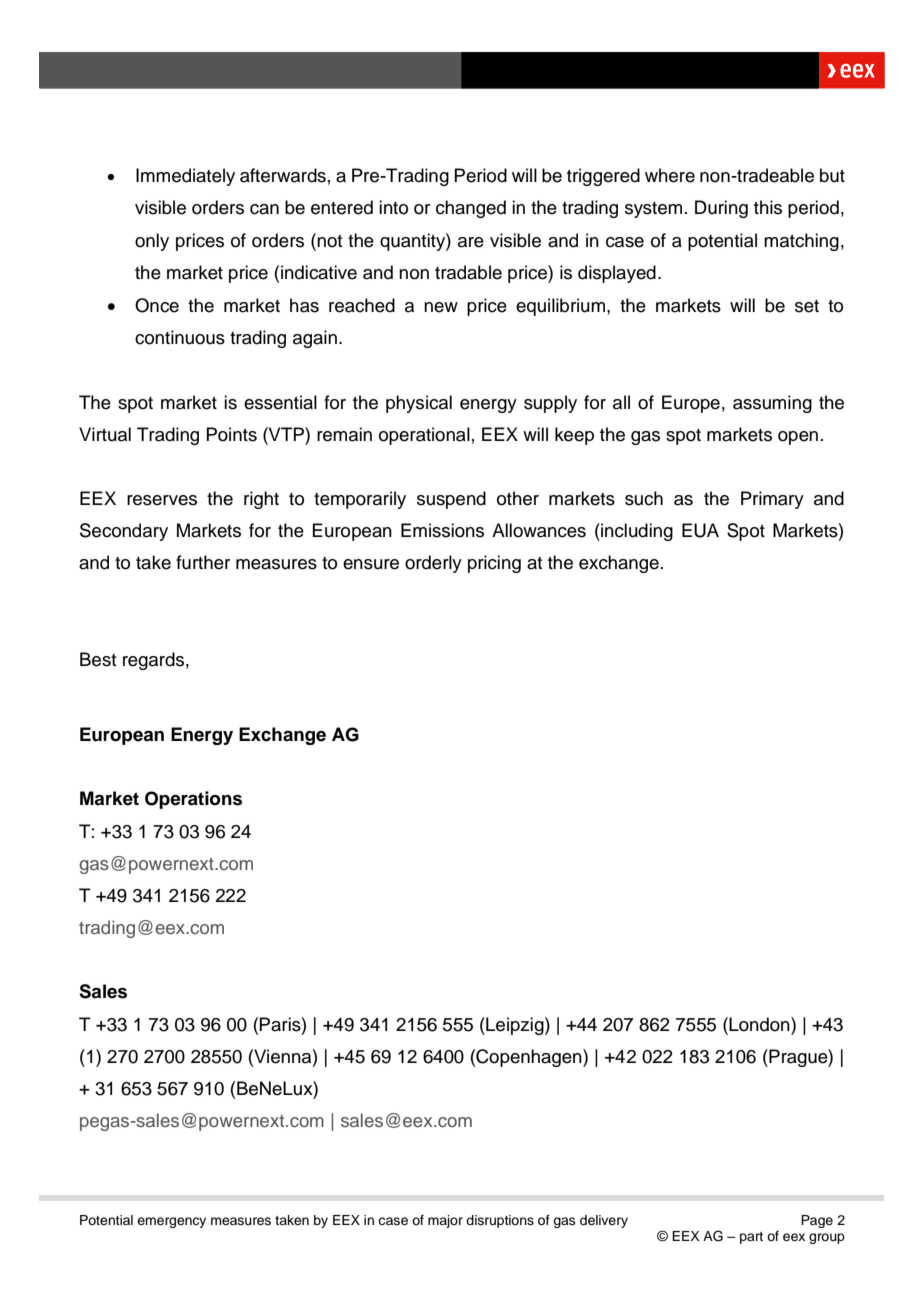  Describe the element at coordinates (760, 1024) in the page. I see `London` at that location.
